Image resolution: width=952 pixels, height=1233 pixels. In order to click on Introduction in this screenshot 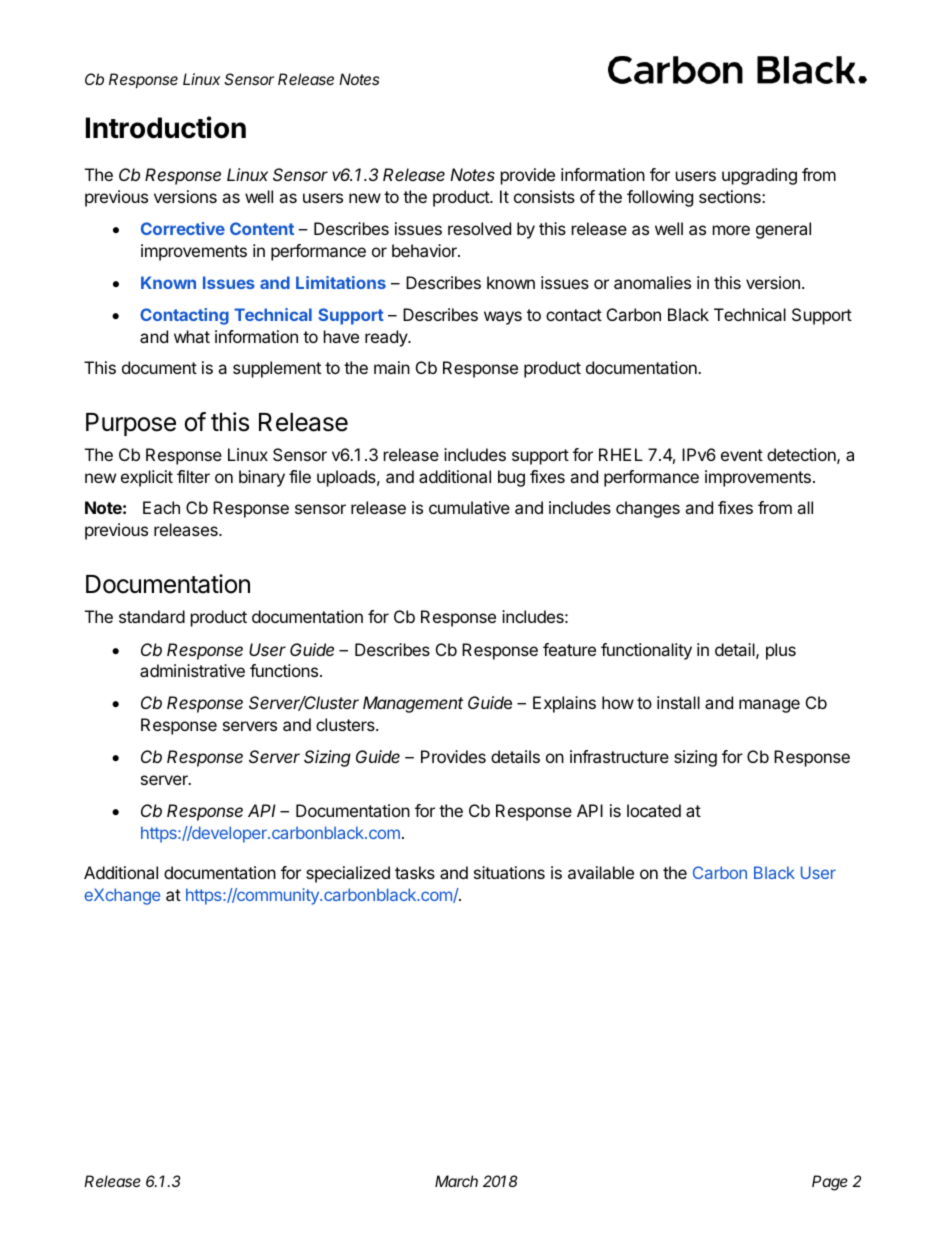, I will do `click(166, 127)`.
